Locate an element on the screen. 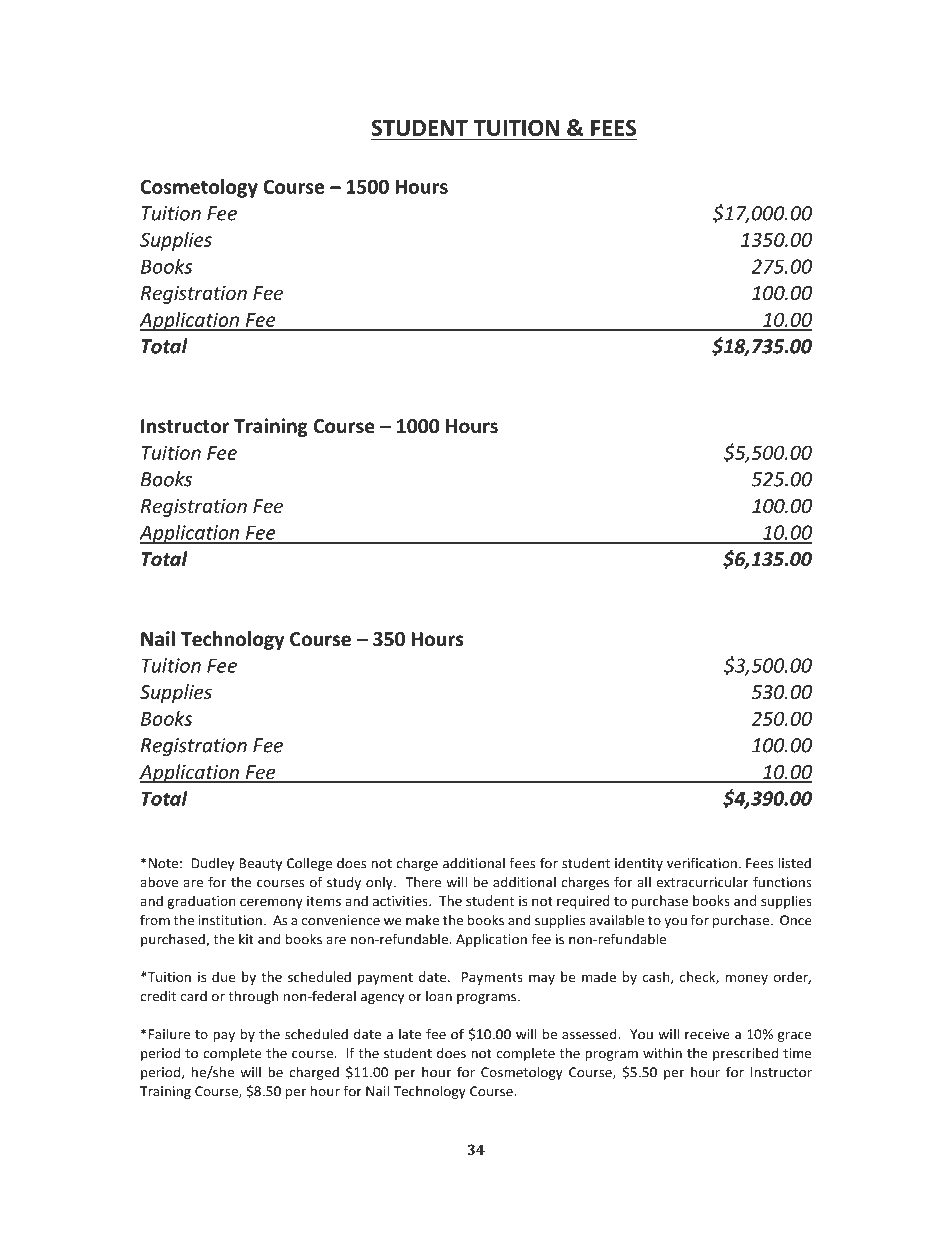  money is located at coordinates (747, 979).
